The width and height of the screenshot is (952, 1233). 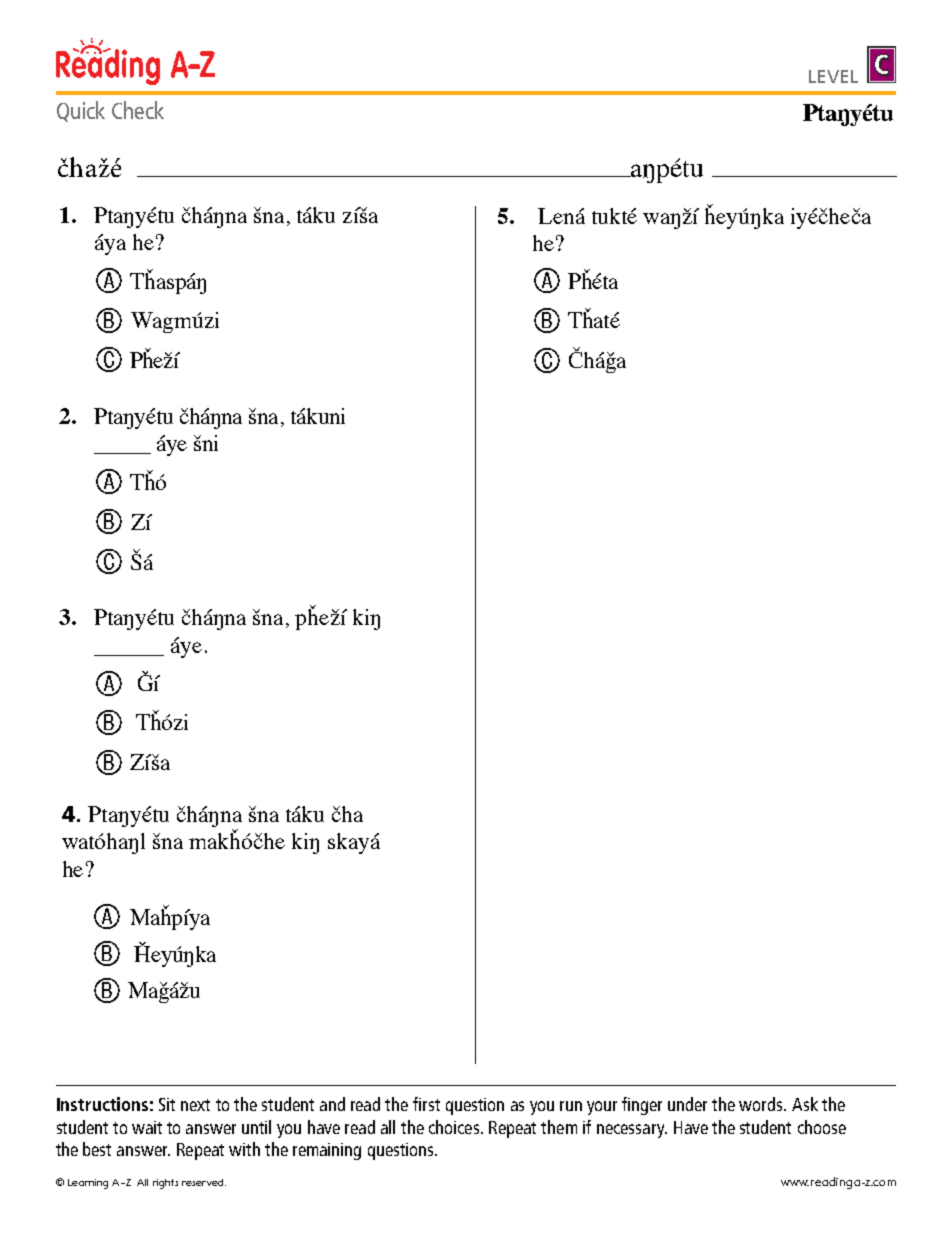 What do you see at coordinates (426, 1104) in the screenshot?
I see `first` at bounding box center [426, 1104].
